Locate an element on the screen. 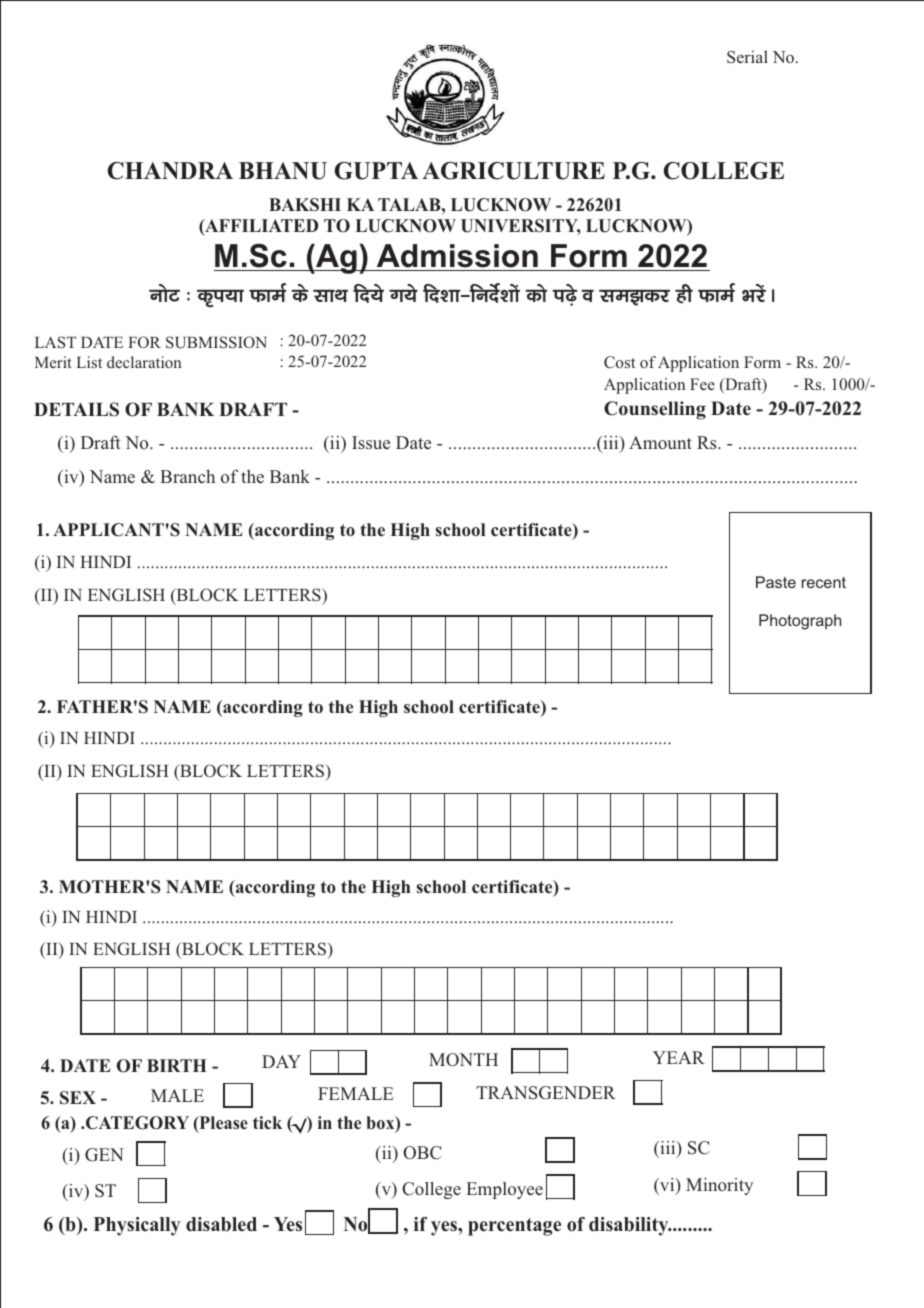 The height and width of the screenshot is (1308, 924). CHANDRA is located at coordinates (170, 171).
